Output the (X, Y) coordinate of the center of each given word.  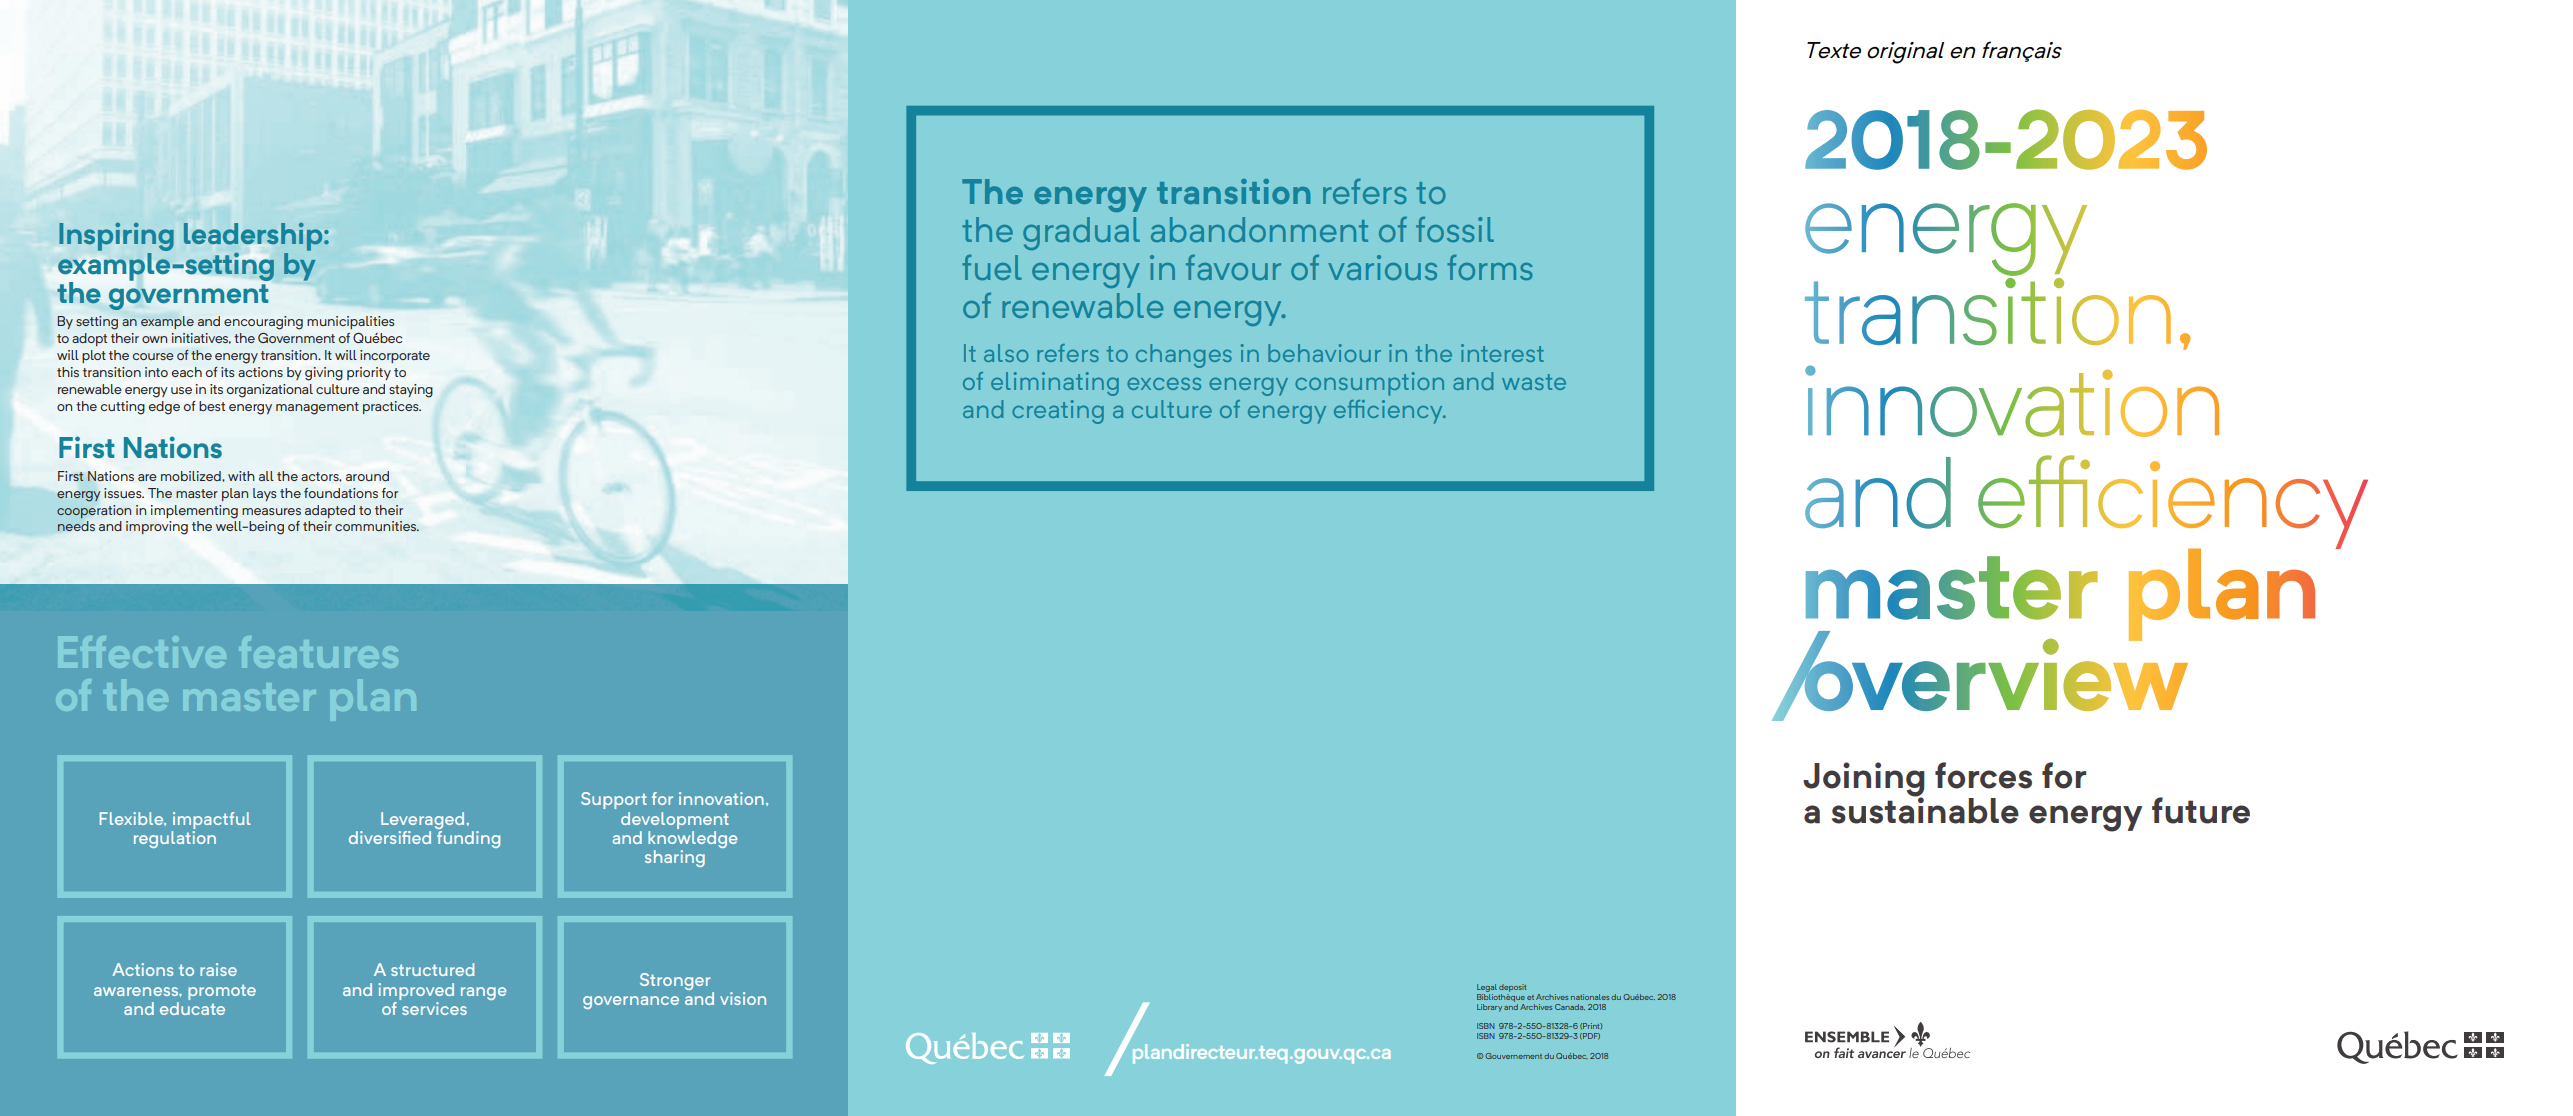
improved (416, 991)
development (675, 820)
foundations (341, 493)
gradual (1081, 233)
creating (1058, 412)
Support (614, 800)
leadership (254, 237)
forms (1489, 267)
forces (1983, 775)
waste (1534, 382)
